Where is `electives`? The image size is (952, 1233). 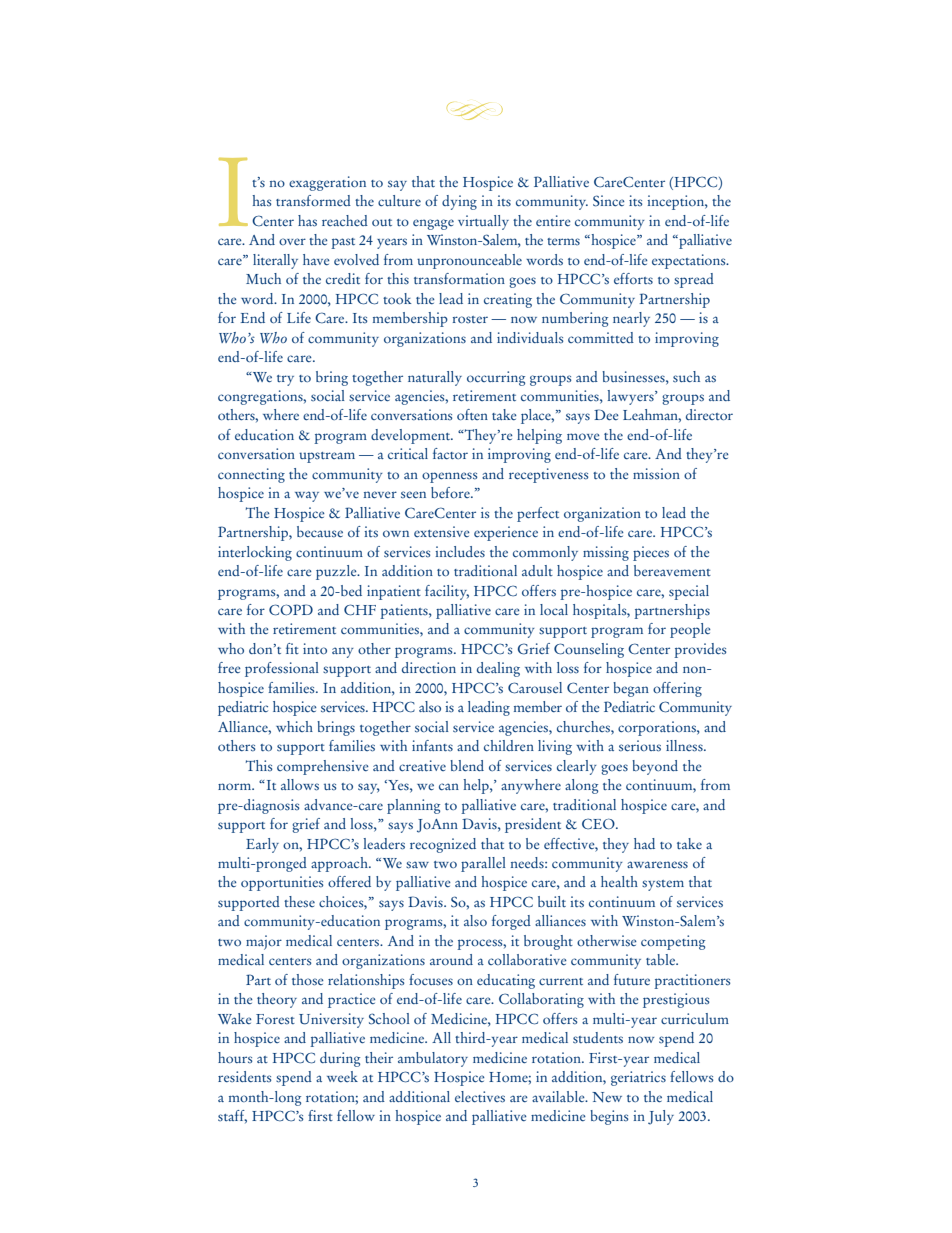
electives is located at coordinates (480, 1097).
